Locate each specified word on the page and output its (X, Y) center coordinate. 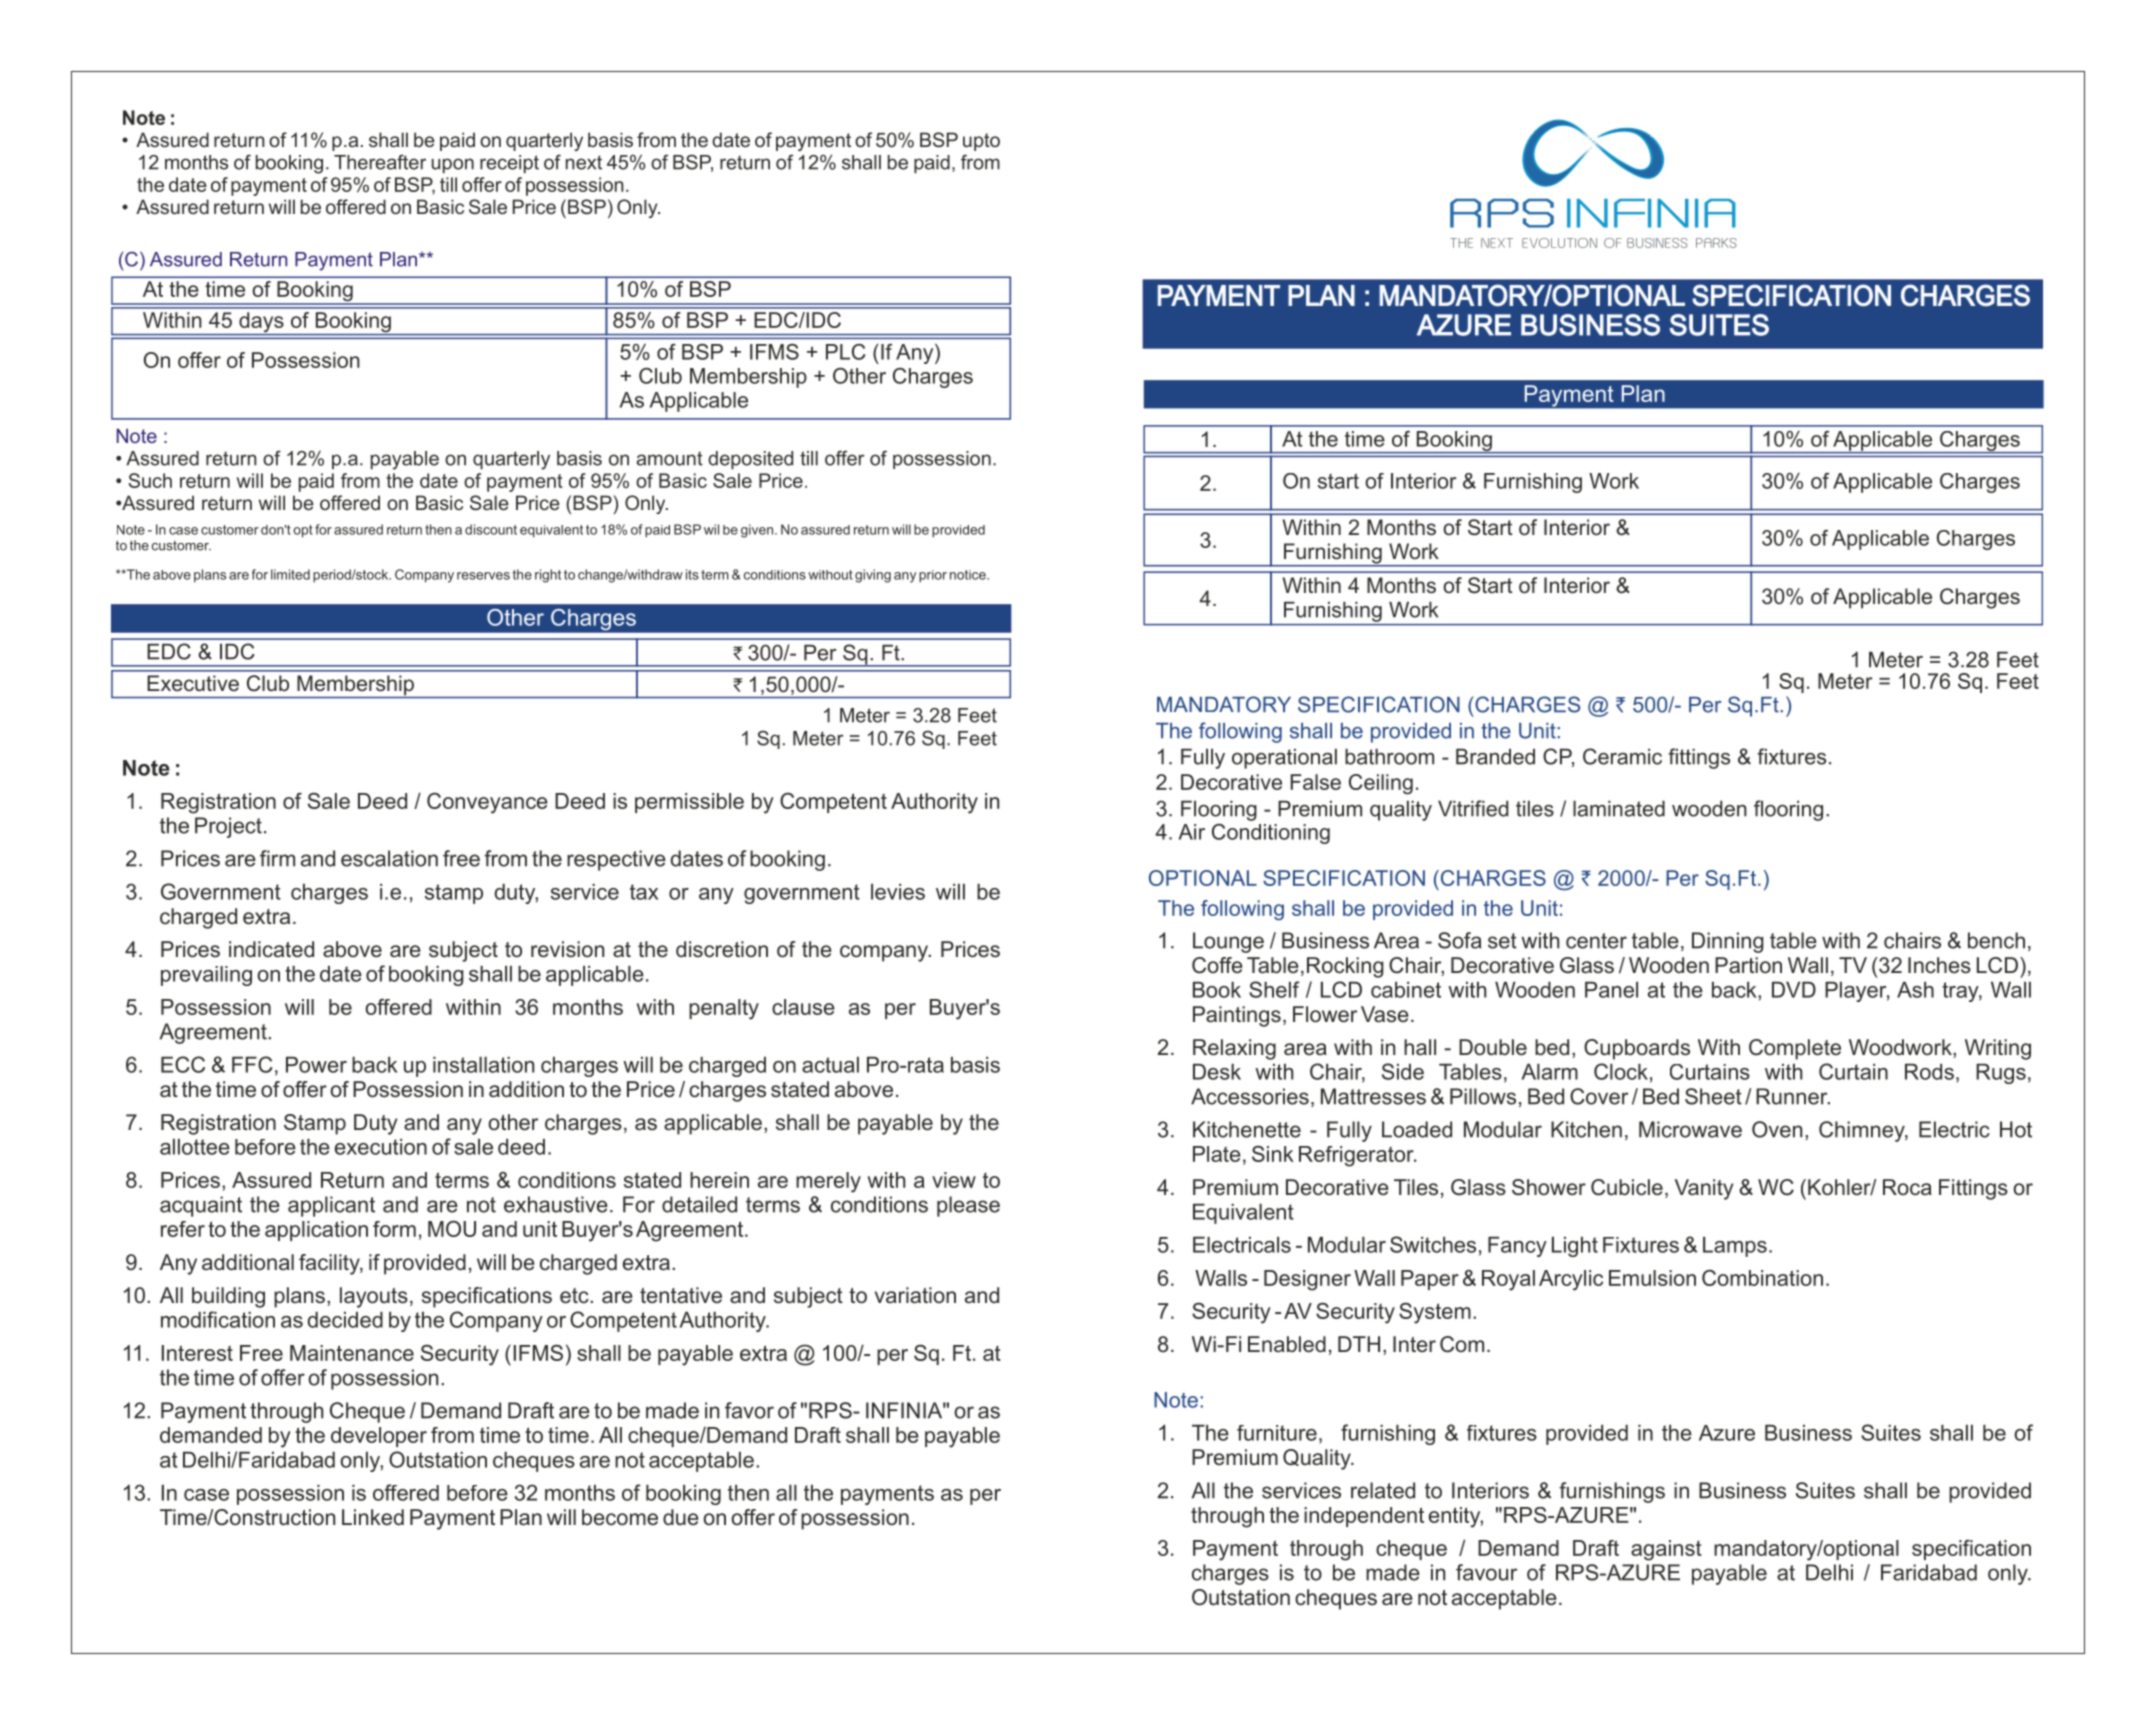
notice (969, 575)
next (584, 162)
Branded (1495, 756)
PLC (845, 352)
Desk (1217, 1072)
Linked (373, 1517)
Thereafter (380, 162)
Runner (1793, 1096)
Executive (193, 683)
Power (316, 1065)
